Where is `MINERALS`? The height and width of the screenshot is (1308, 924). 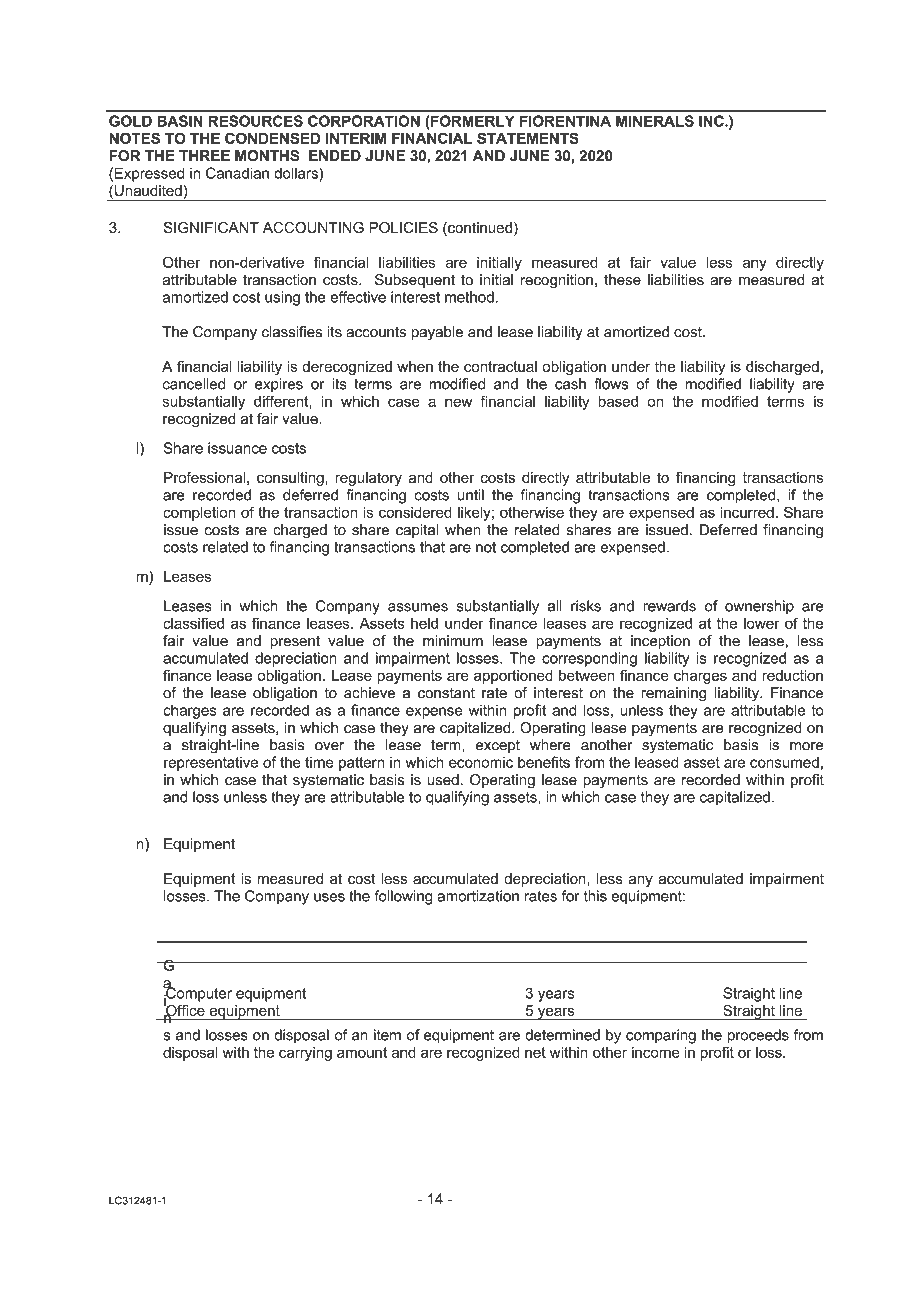 MINERALS is located at coordinates (655, 121).
